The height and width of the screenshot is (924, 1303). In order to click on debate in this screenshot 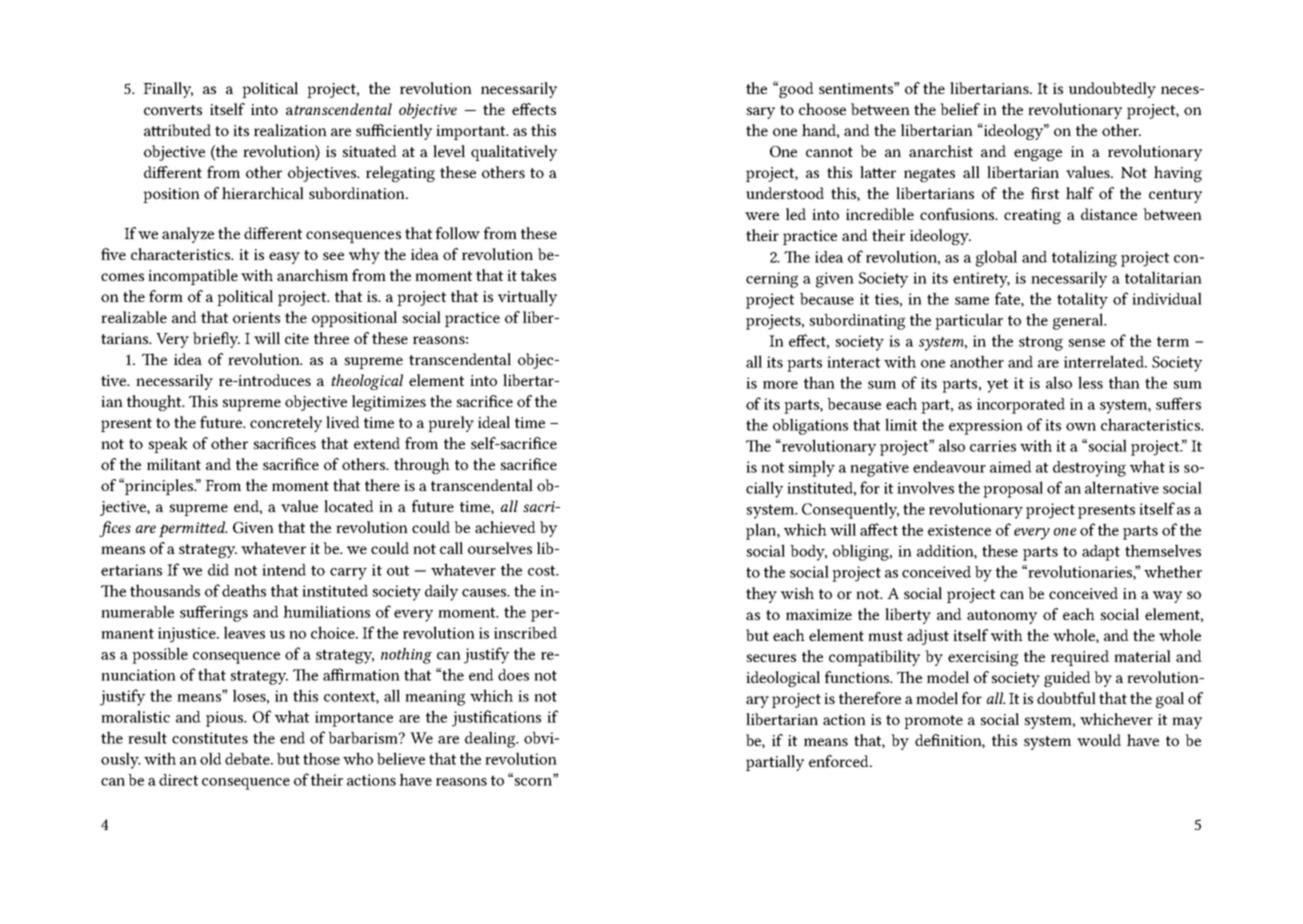, I will do `click(248, 759)`.
